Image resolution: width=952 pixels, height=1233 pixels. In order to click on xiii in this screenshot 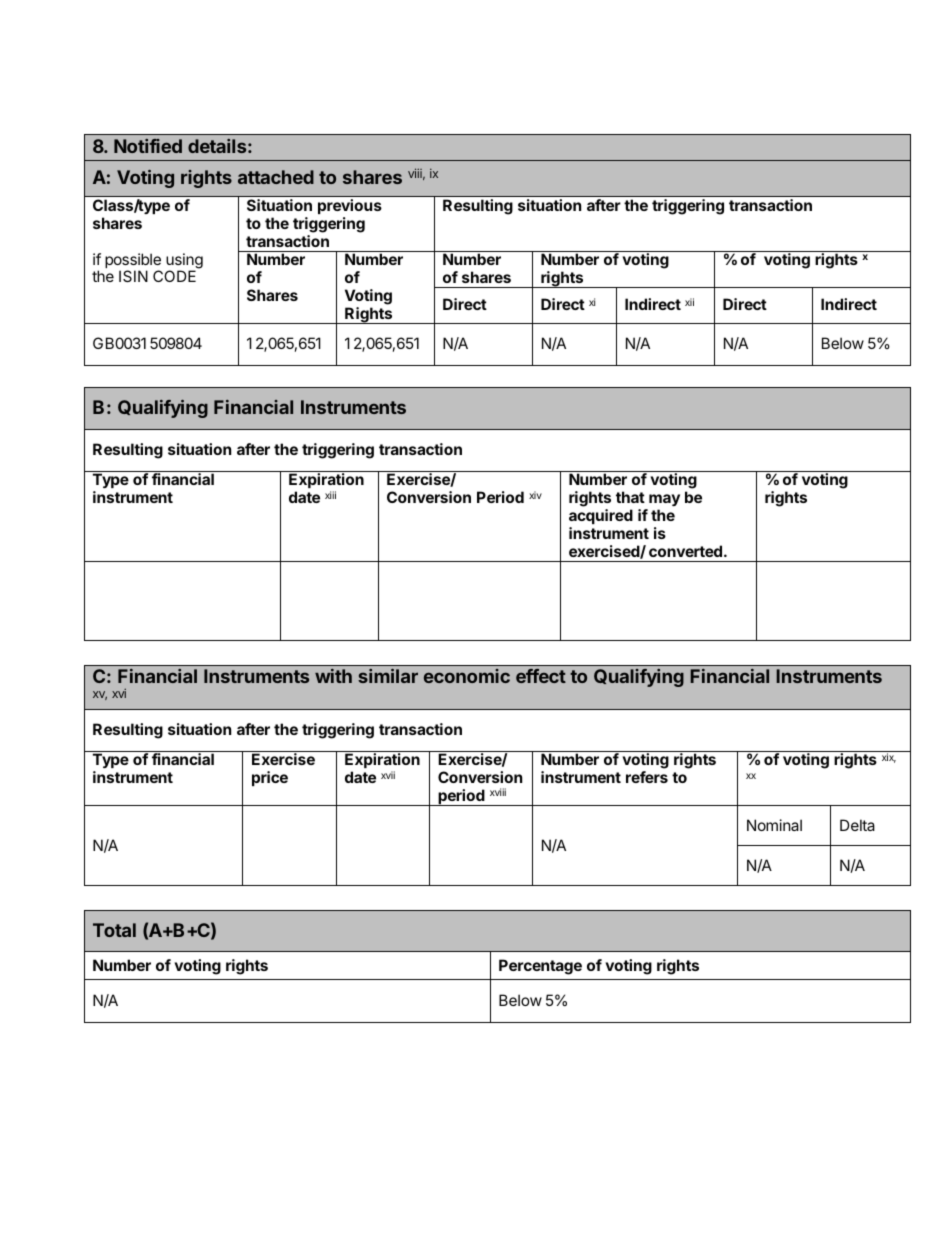, I will do `click(330, 495)`.
